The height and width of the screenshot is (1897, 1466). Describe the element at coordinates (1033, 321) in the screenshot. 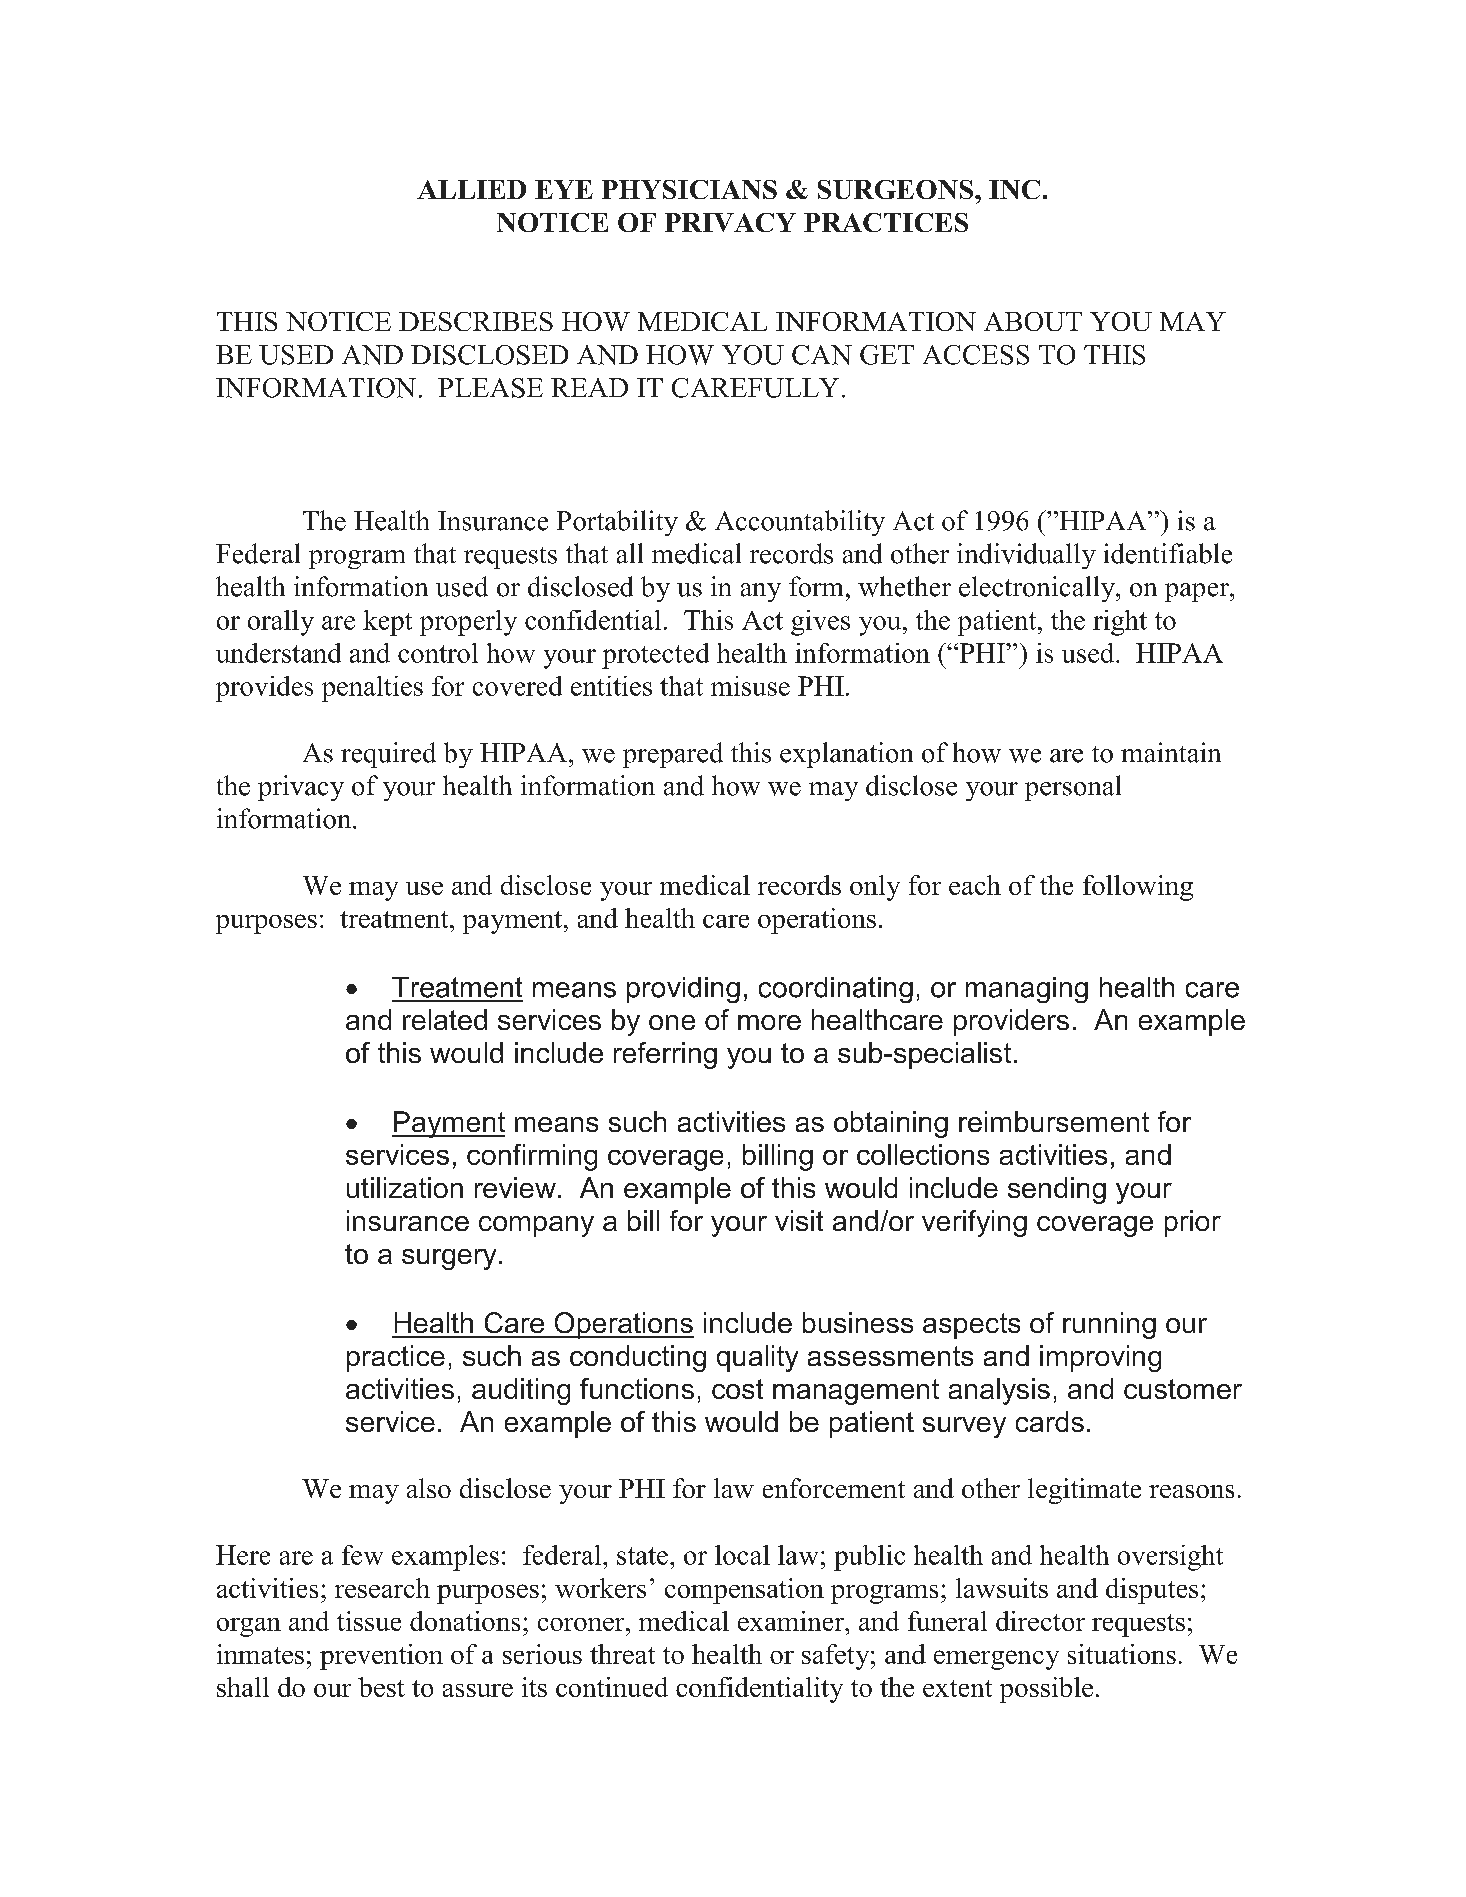

I see `ABOUT` at that location.
